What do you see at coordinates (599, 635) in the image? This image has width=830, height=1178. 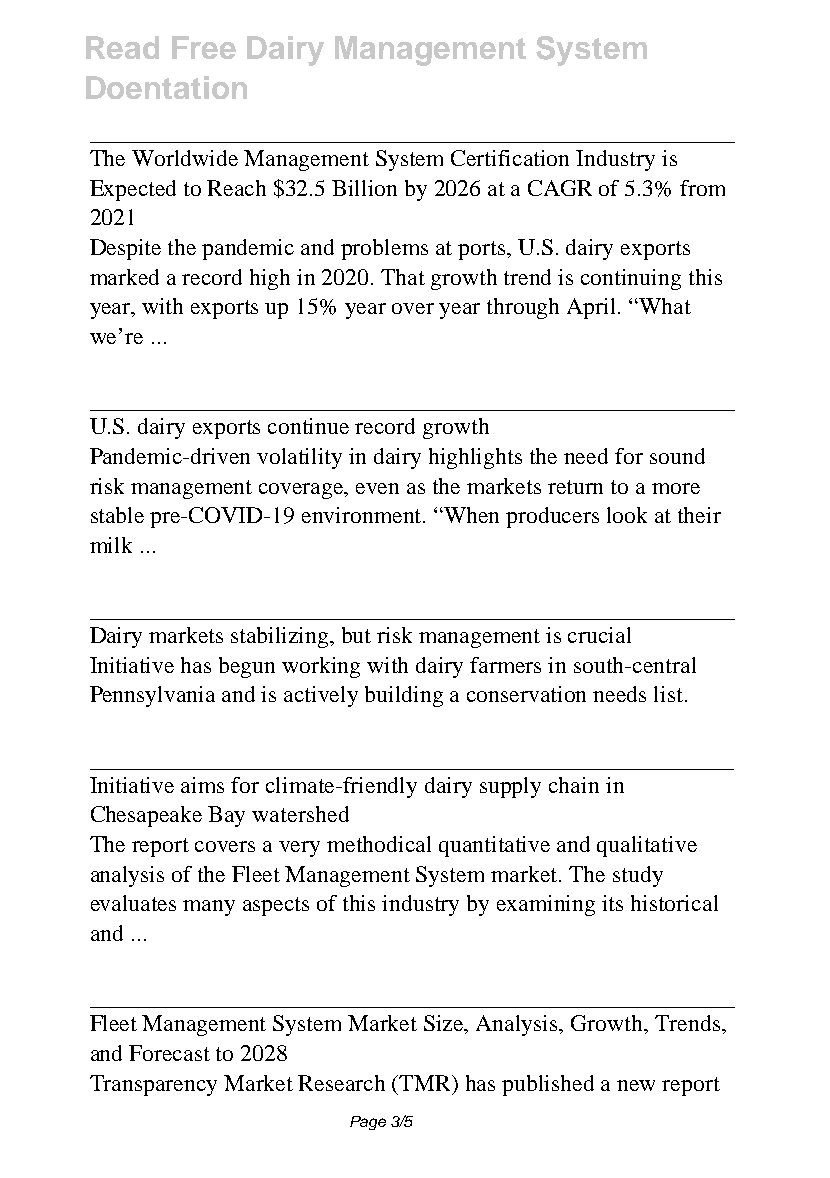 I see `crucial` at bounding box center [599, 635].
